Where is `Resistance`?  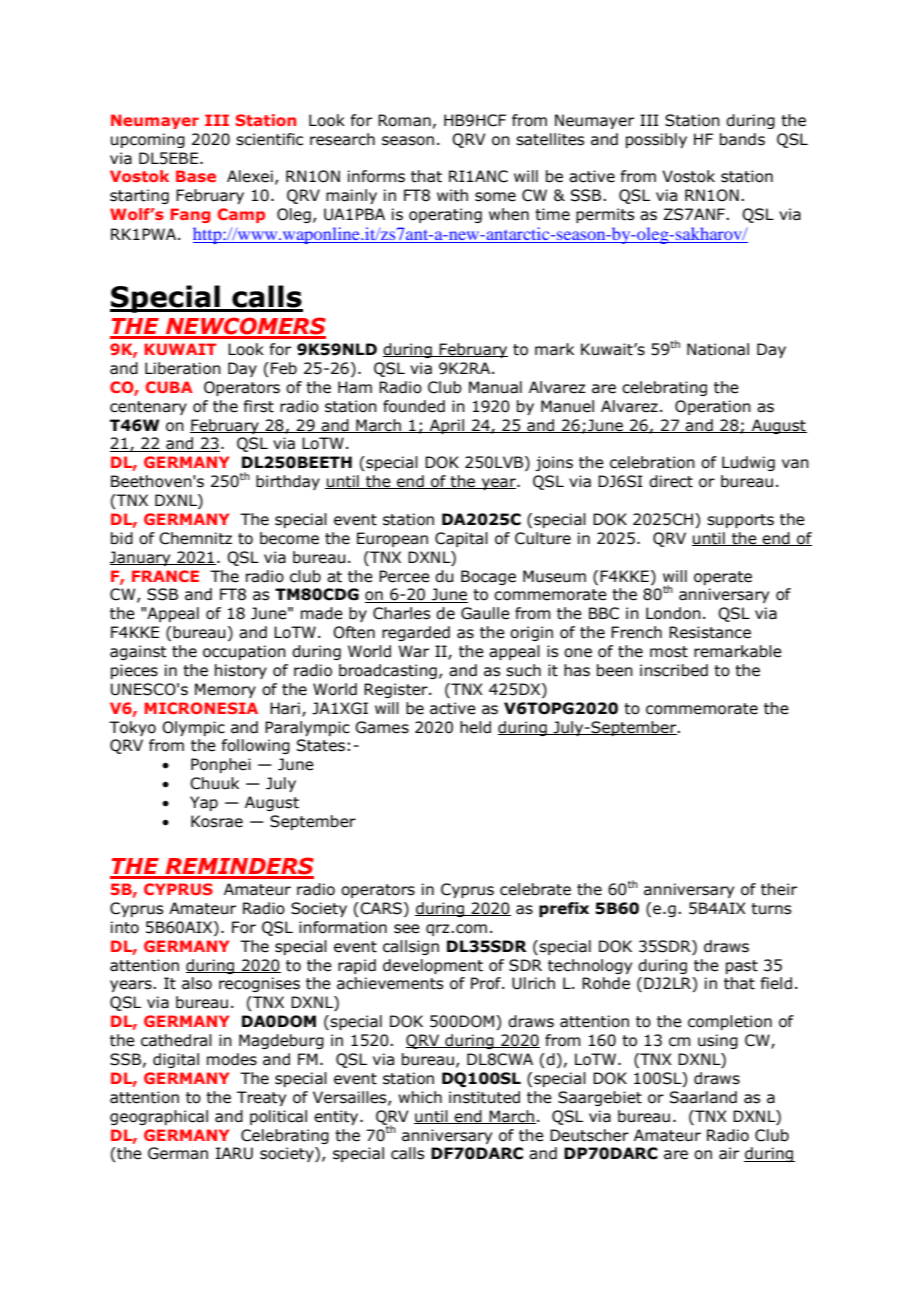
Resistance is located at coordinates (710, 632).
